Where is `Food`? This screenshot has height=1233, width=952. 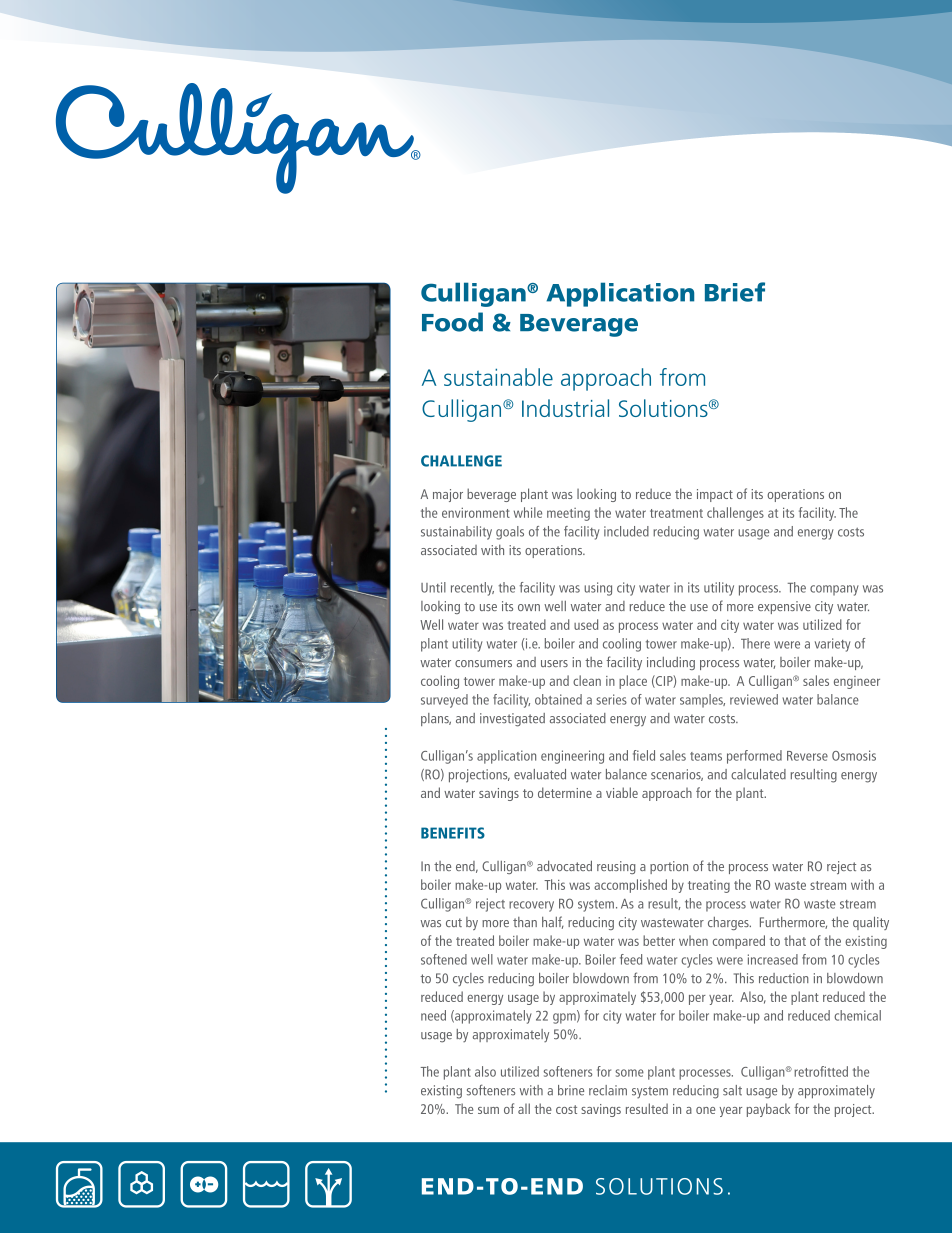 Food is located at coordinates (452, 322).
